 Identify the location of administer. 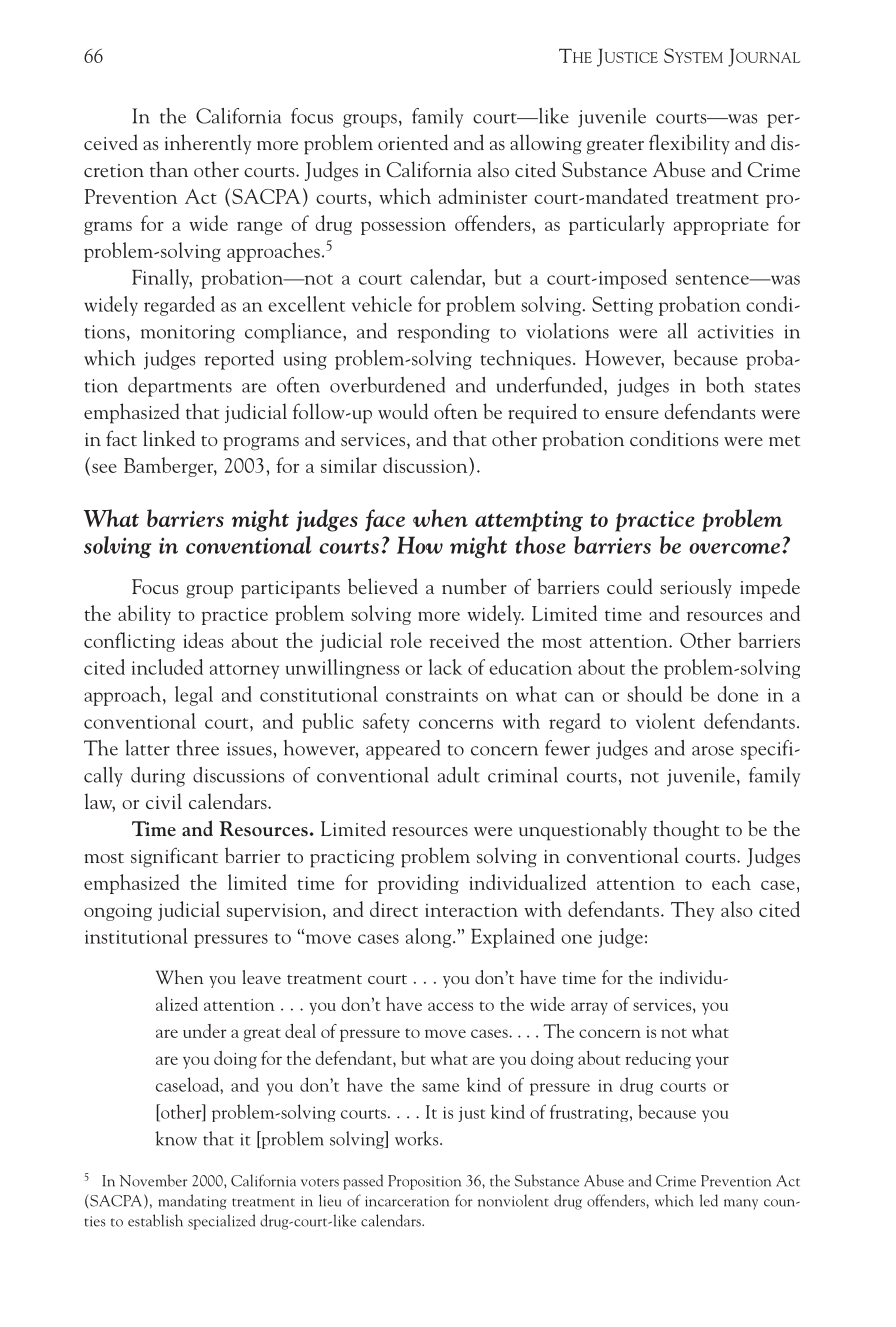
(483, 196).
